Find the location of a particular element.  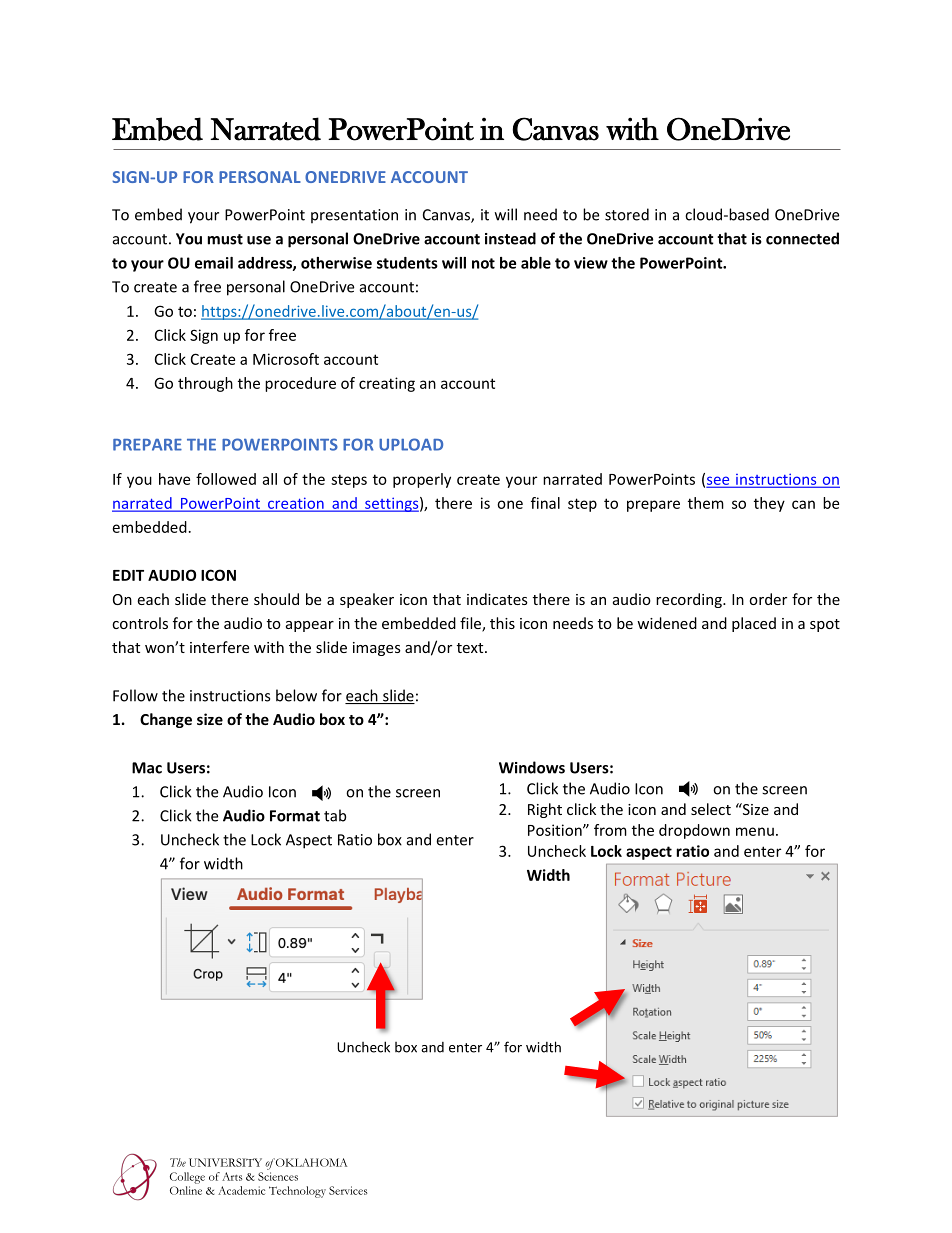

Services is located at coordinates (348, 1190).
